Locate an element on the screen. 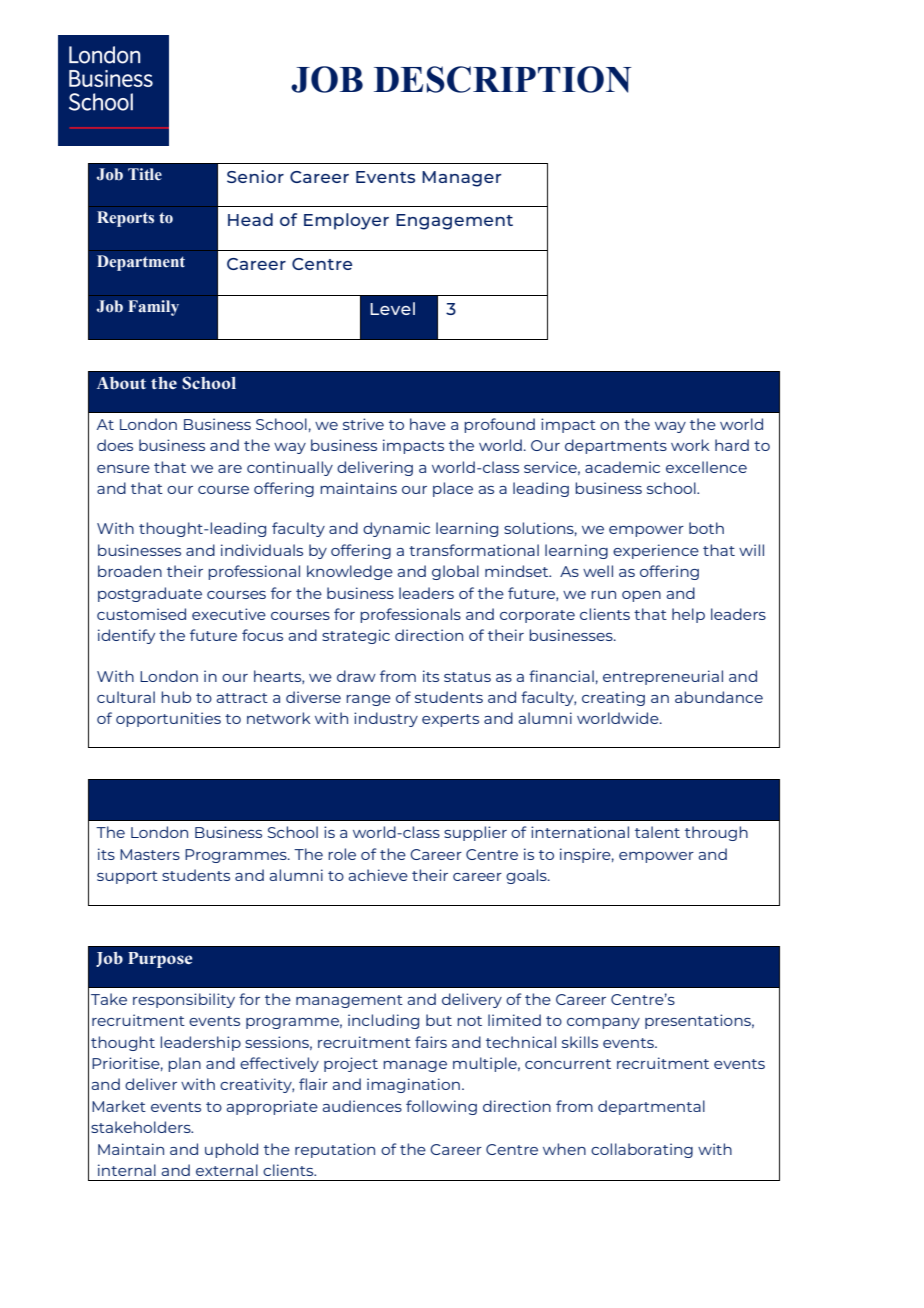 The width and height of the screenshot is (924, 1308). talent is located at coordinates (657, 832).
